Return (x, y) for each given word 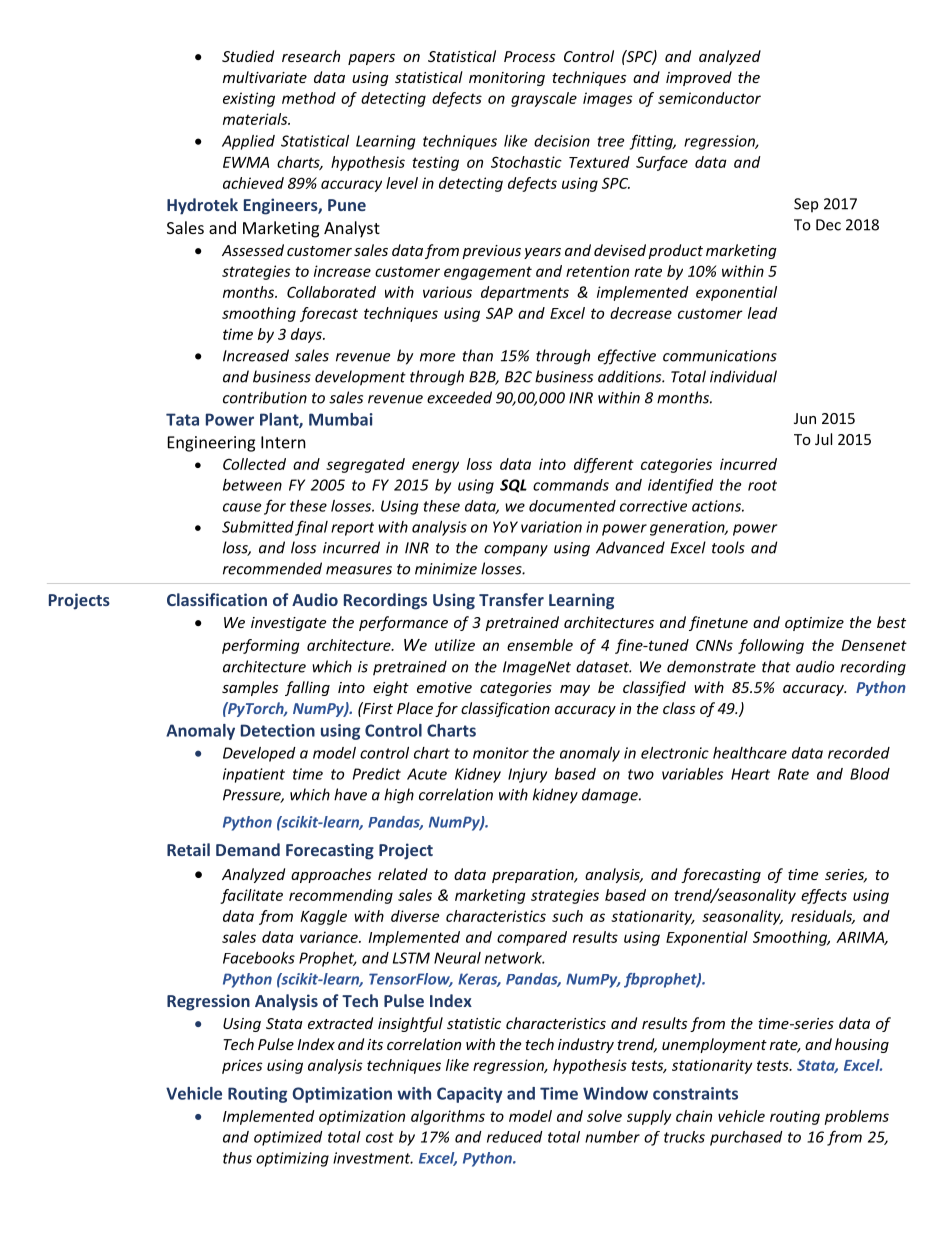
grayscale (544, 99)
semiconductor (709, 98)
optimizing (292, 1159)
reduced (515, 1137)
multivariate (265, 77)
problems (856, 1117)
